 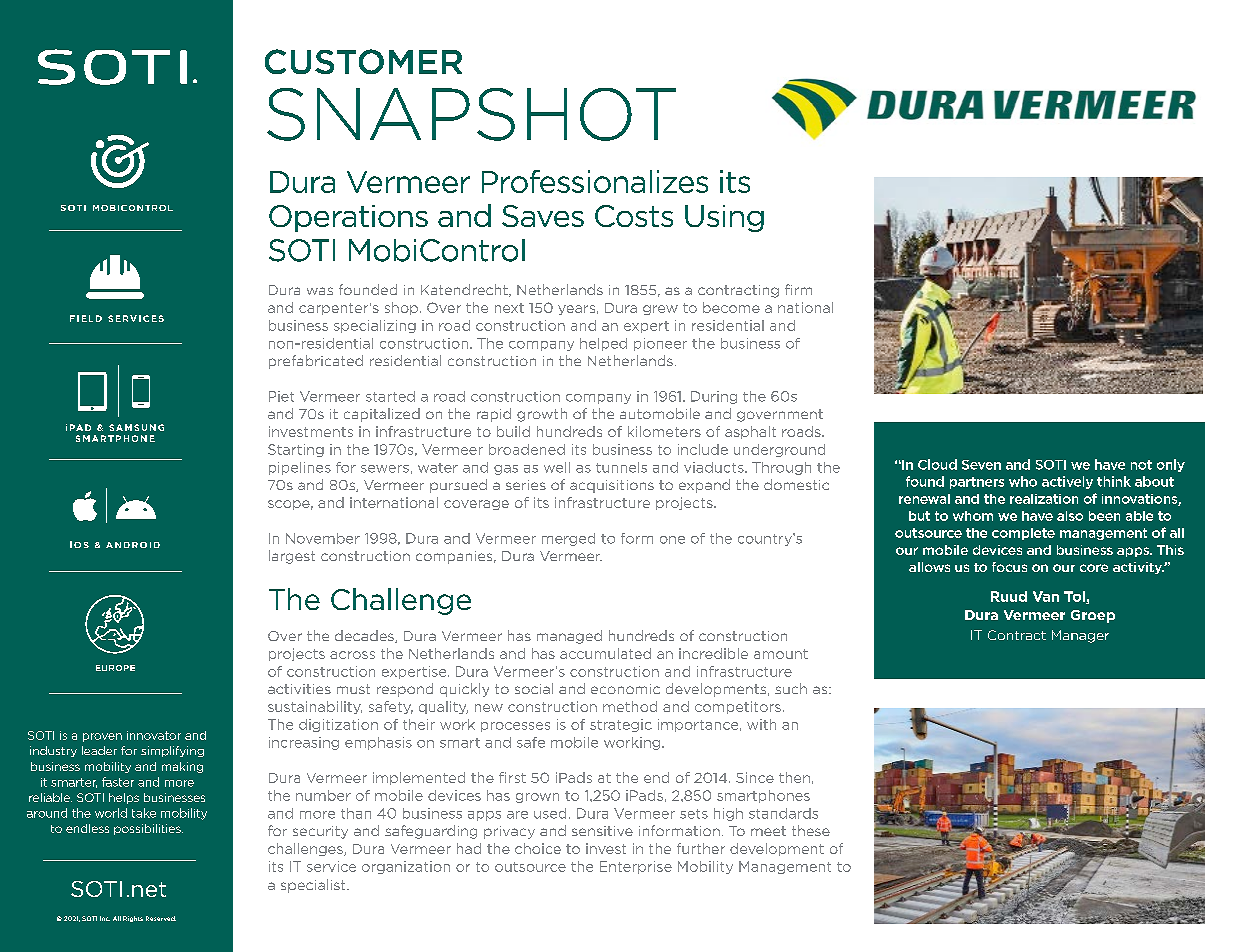 What do you see at coordinates (115, 668) in the screenshot?
I see `EUROPE` at bounding box center [115, 668].
